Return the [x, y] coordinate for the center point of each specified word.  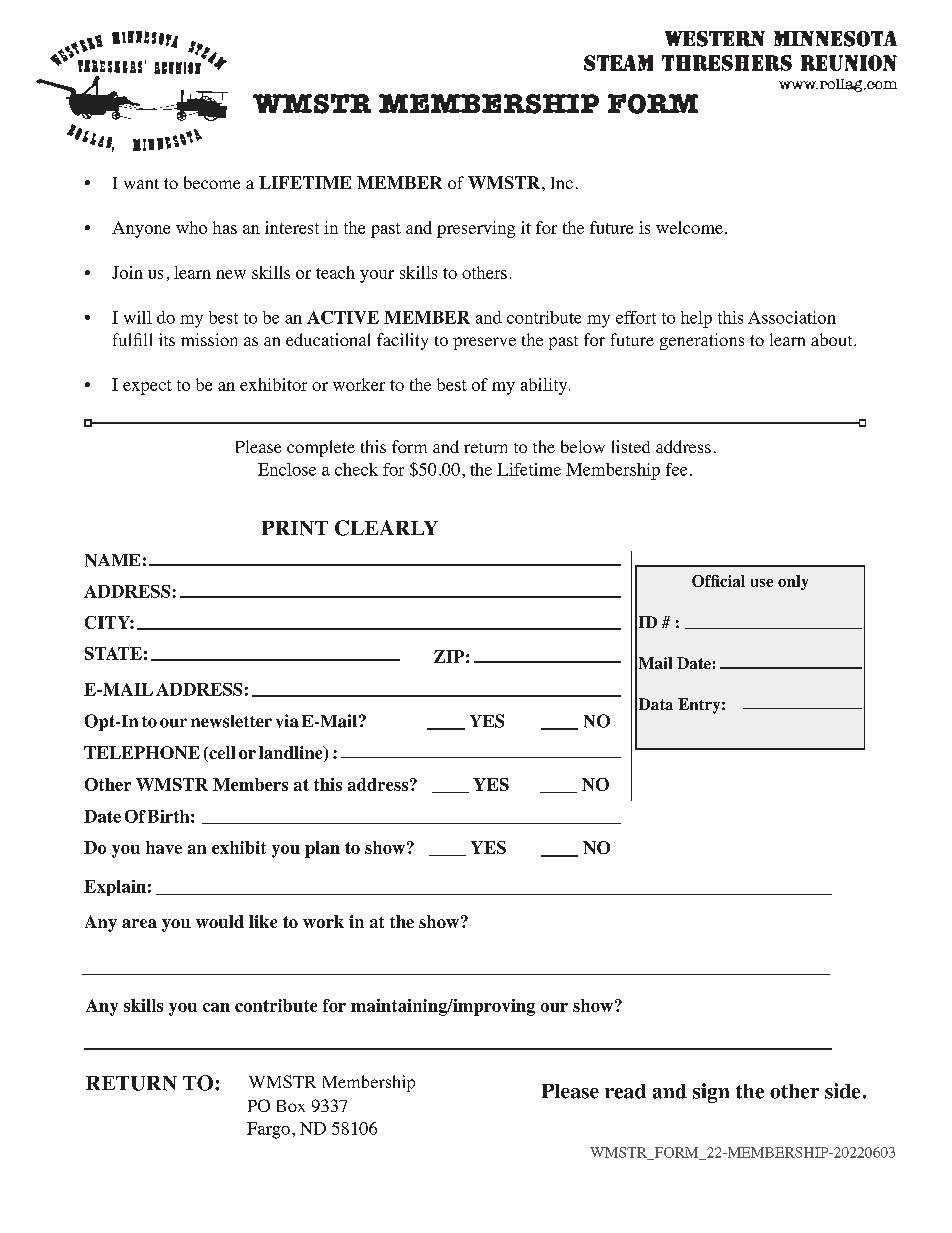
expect [147, 387]
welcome [689, 227]
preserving [476, 229]
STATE [113, 653]
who [191, 227]
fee [676, 469]
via [287, 721]
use [762, 583]
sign [711, 1093]
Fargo [268, 1130]
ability [545, 386]
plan [322, 849]
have [164, 847]
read [625, 1091]
